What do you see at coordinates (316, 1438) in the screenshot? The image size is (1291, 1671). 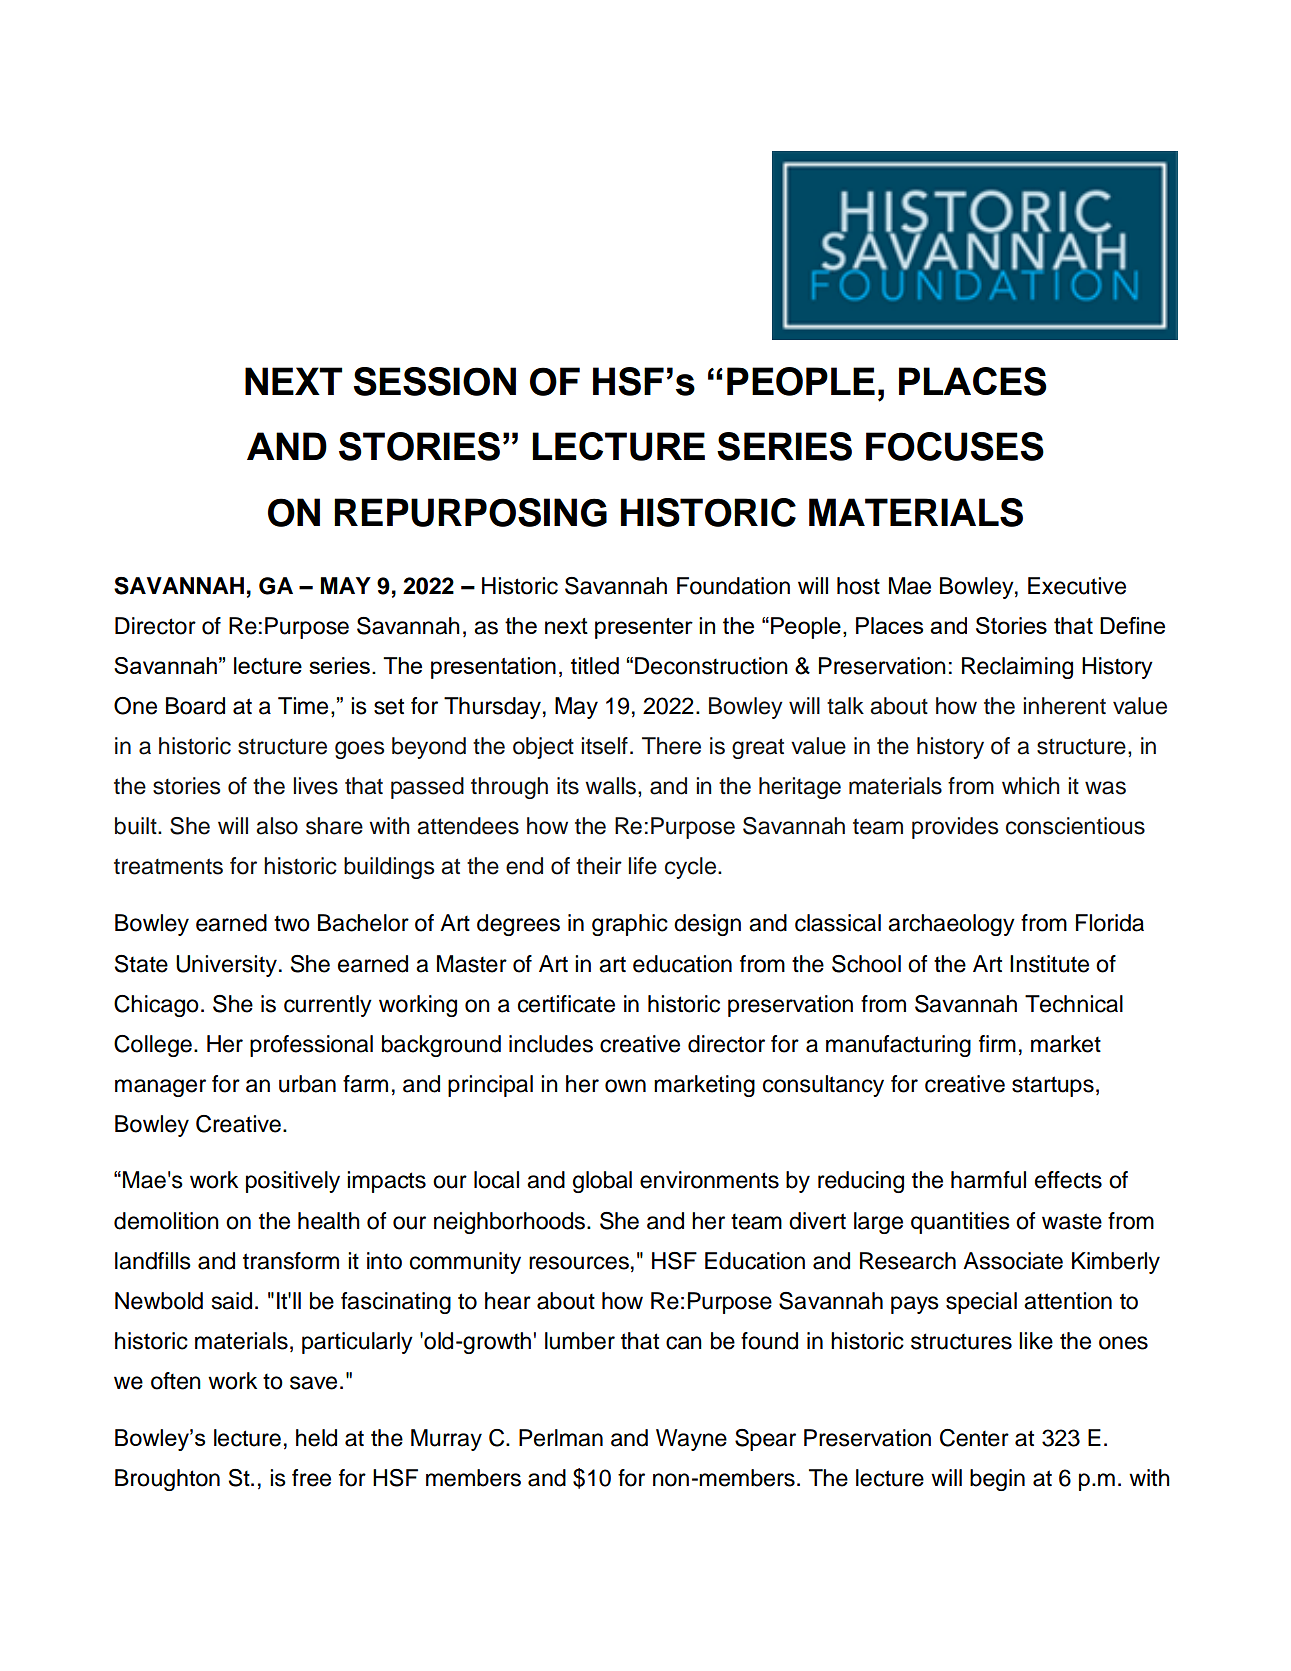 I see `held` at bounding box center [316, 1438].
